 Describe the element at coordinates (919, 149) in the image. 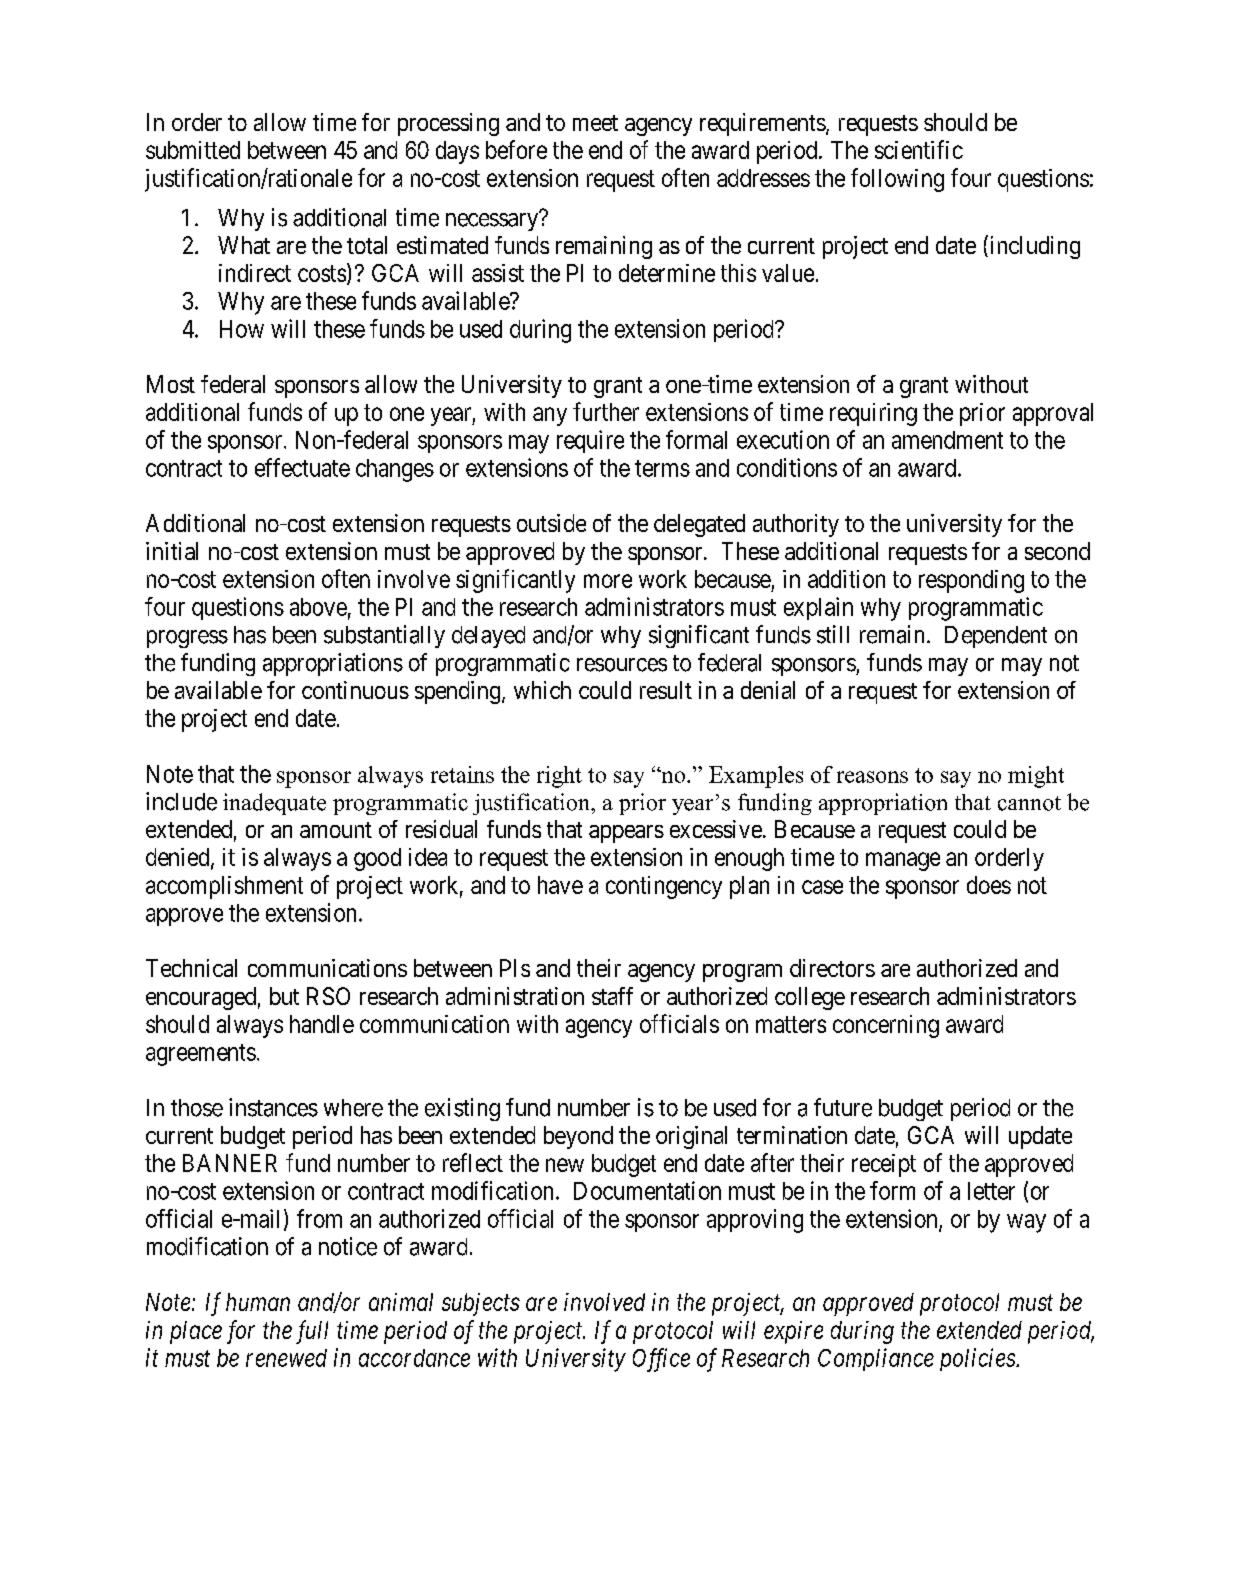

I see `scientific` at that location.
